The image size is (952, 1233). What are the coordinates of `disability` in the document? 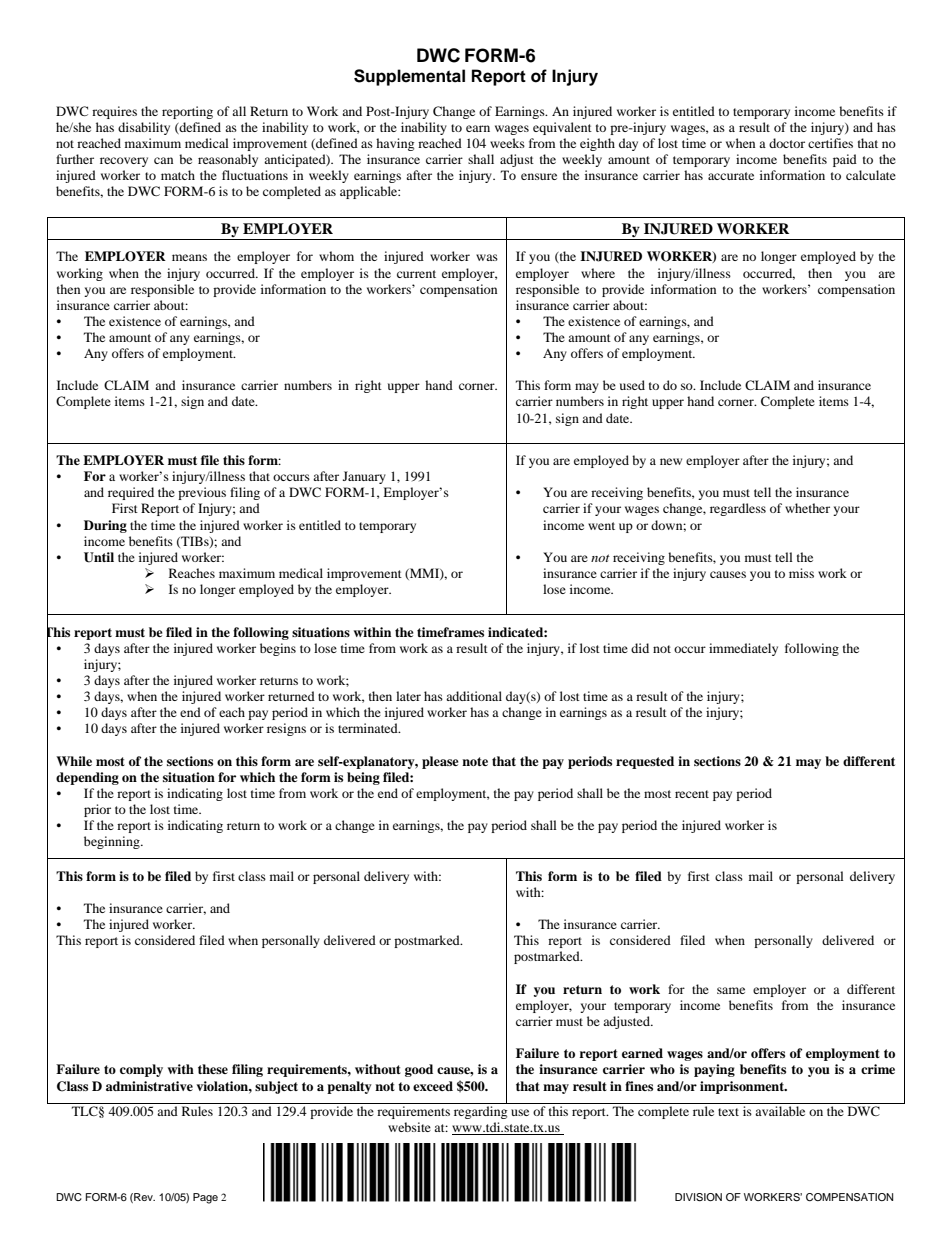 It's located at (144, 128).
